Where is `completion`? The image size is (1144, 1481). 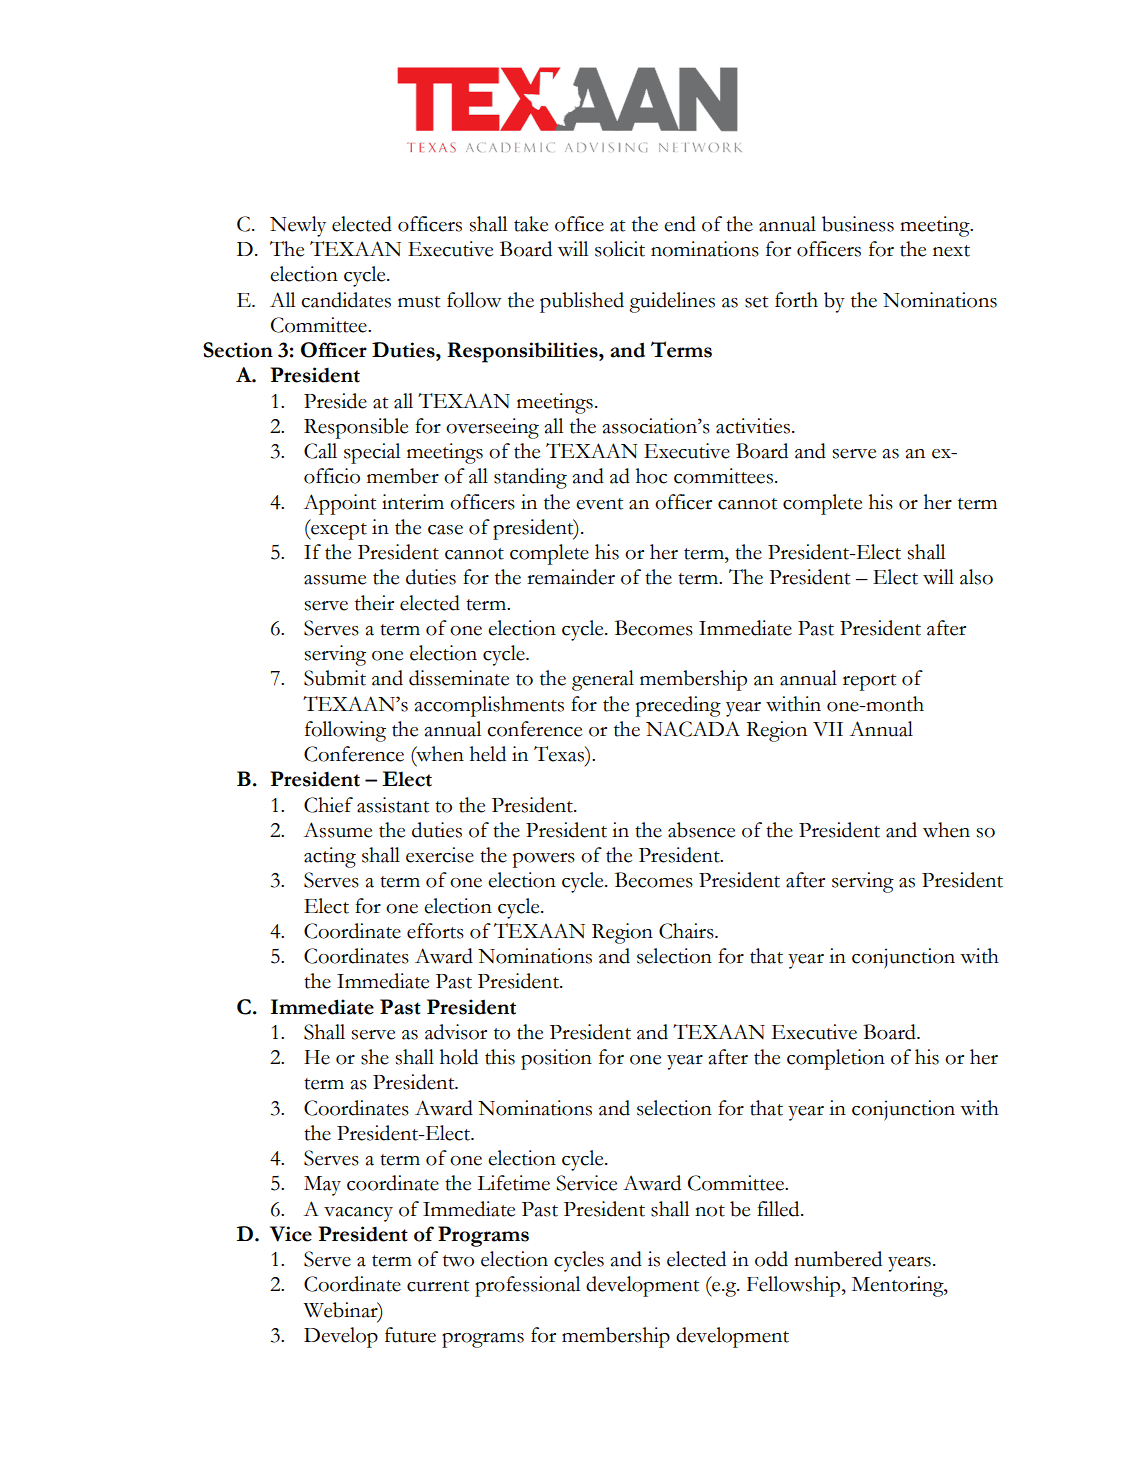 completion is located at coordinates (836, 1059).
